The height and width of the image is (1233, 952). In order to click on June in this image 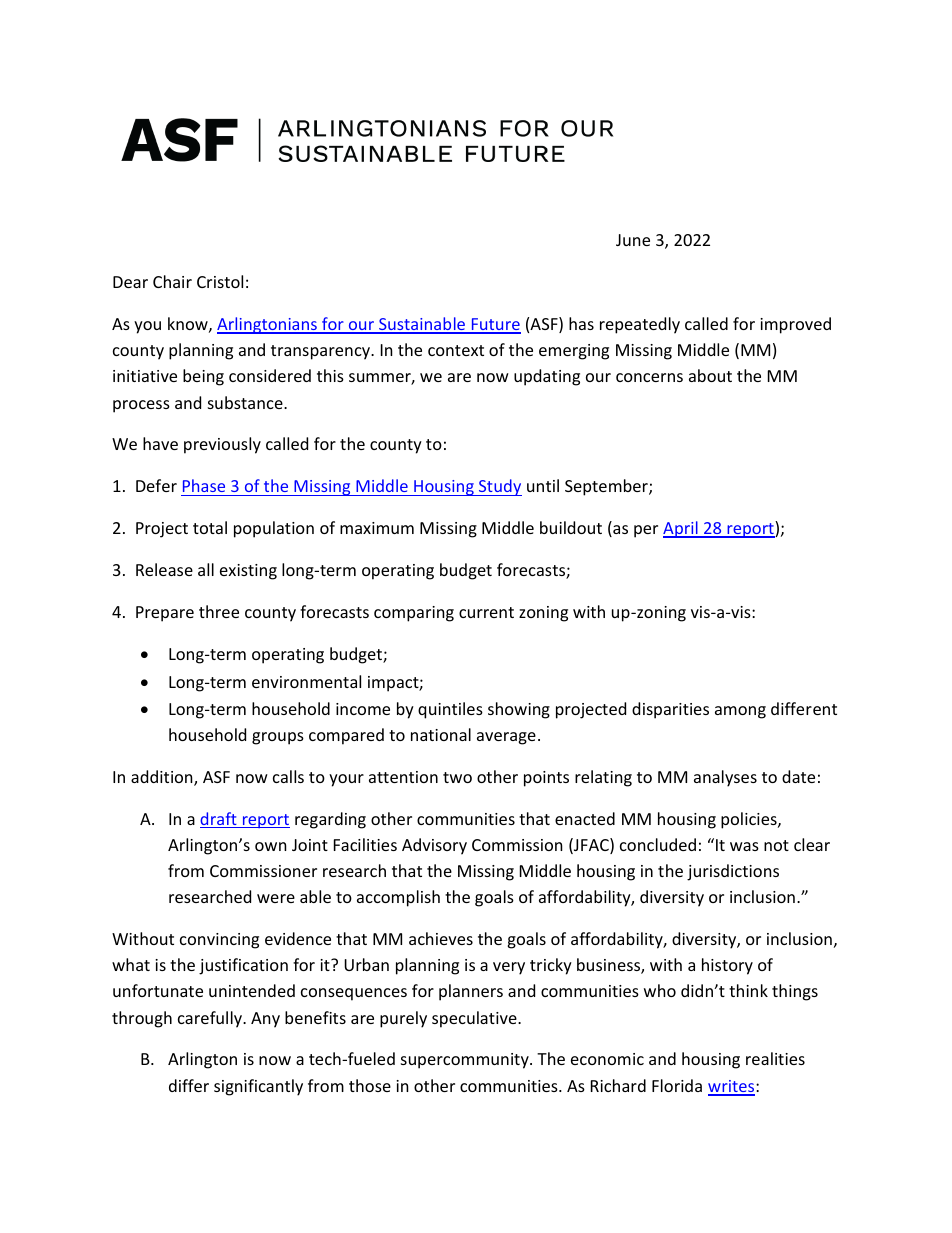, I will do `click(633, 240)`.
